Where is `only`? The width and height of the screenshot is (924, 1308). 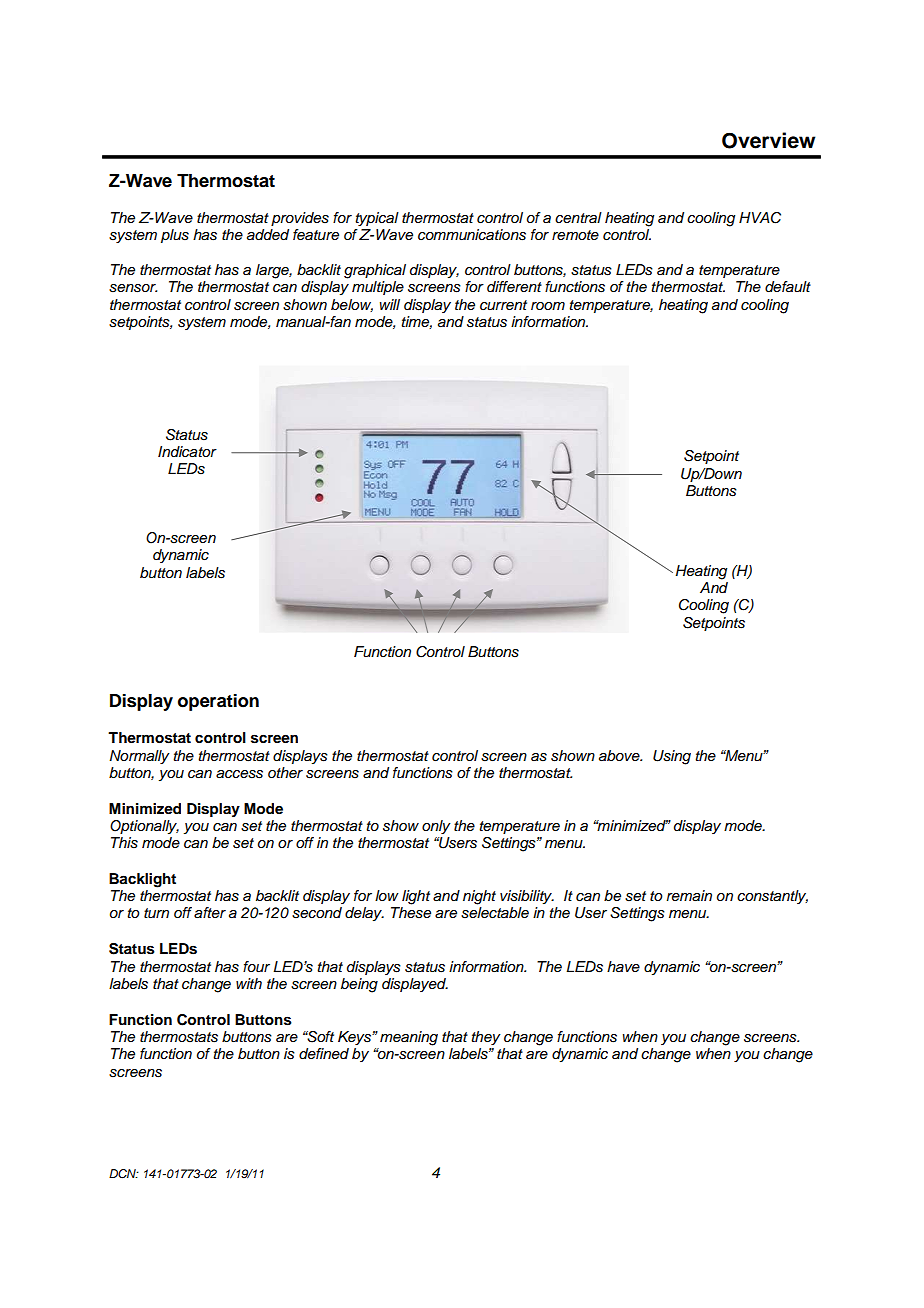
only is located at coordinates (436, 827).
